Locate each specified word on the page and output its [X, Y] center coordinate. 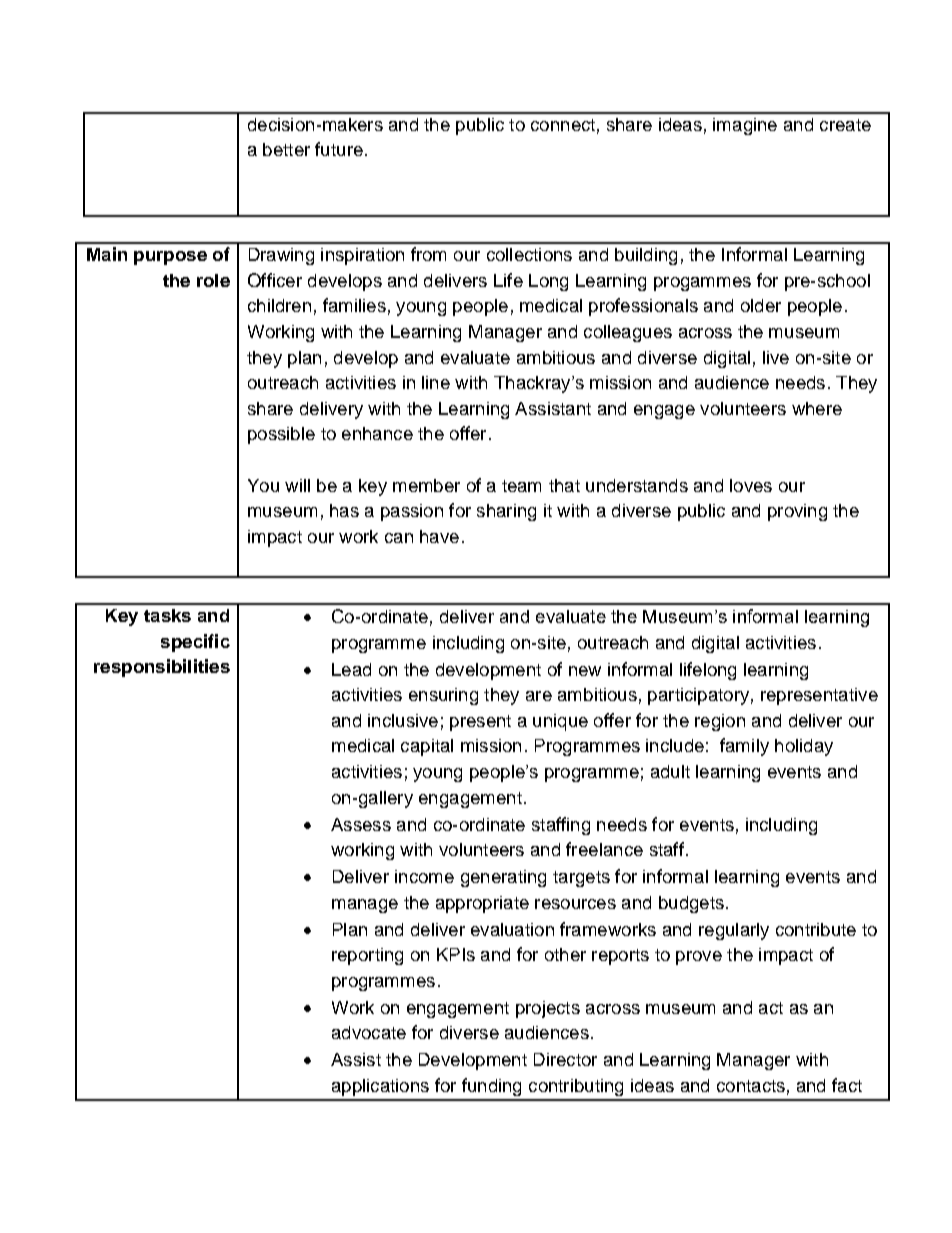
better [286, 149]
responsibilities [162, 668]
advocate [369, 1032]
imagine [745, 126]
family [744, 747]
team [521, 486]
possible [281, 435]
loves [751, 485]
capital [427, 747]
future [339, 149]
